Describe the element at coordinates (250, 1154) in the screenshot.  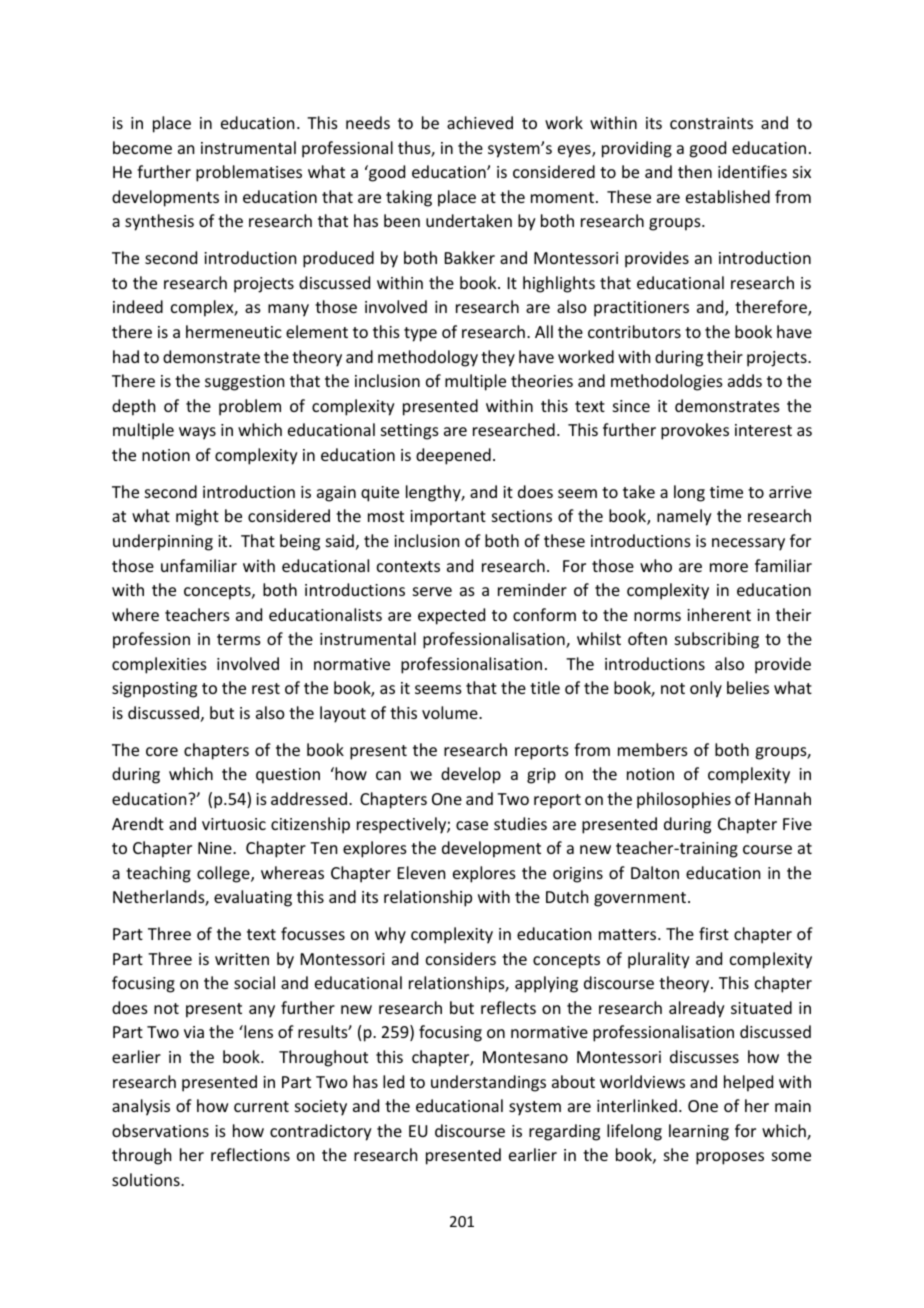
I see `reflections` at that location.
